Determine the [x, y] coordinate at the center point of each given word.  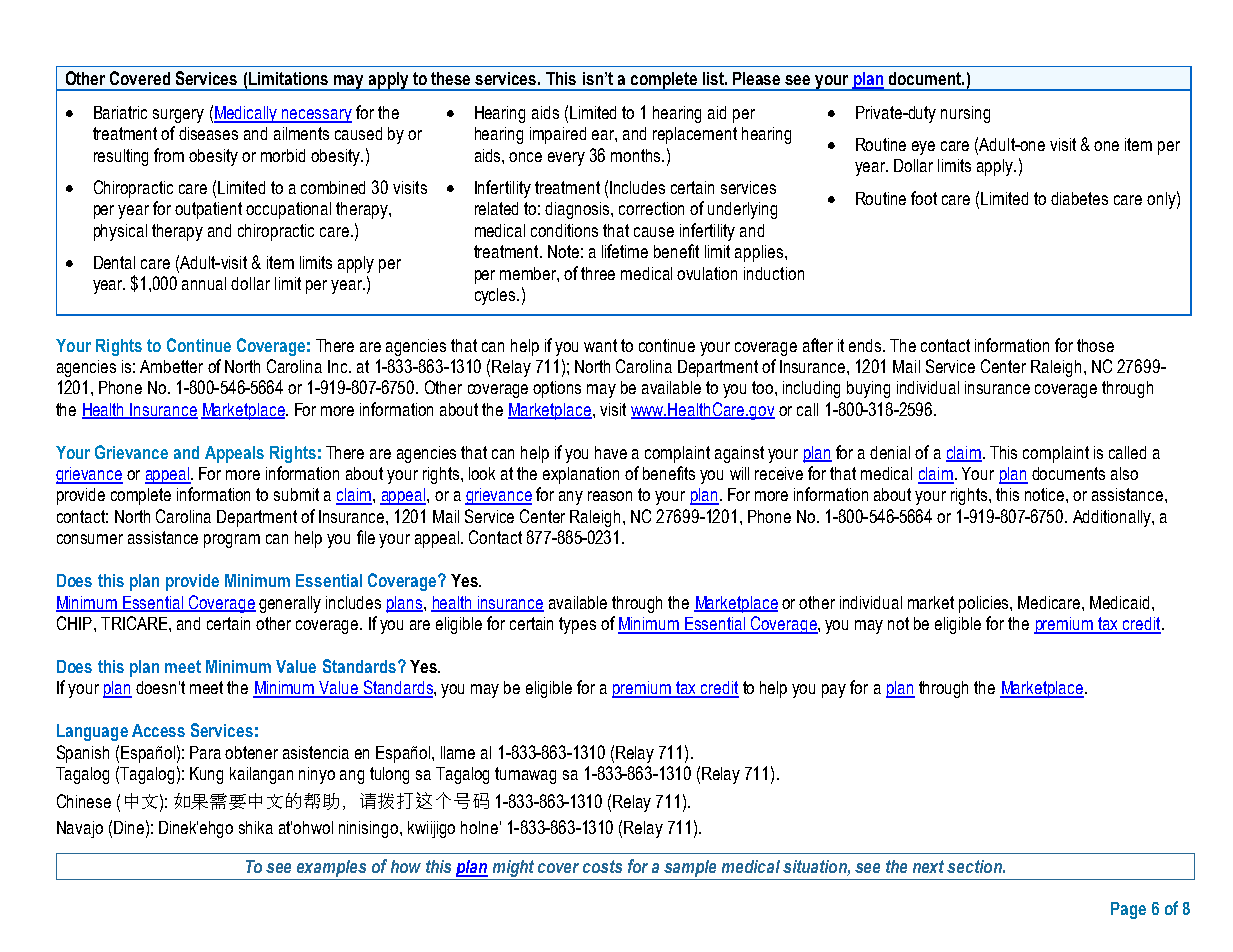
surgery [178, 116]
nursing [965, 114]
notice [1046, 494]
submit [296, 494]
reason [610, 496]
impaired [558, 135]
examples [331, 868]
